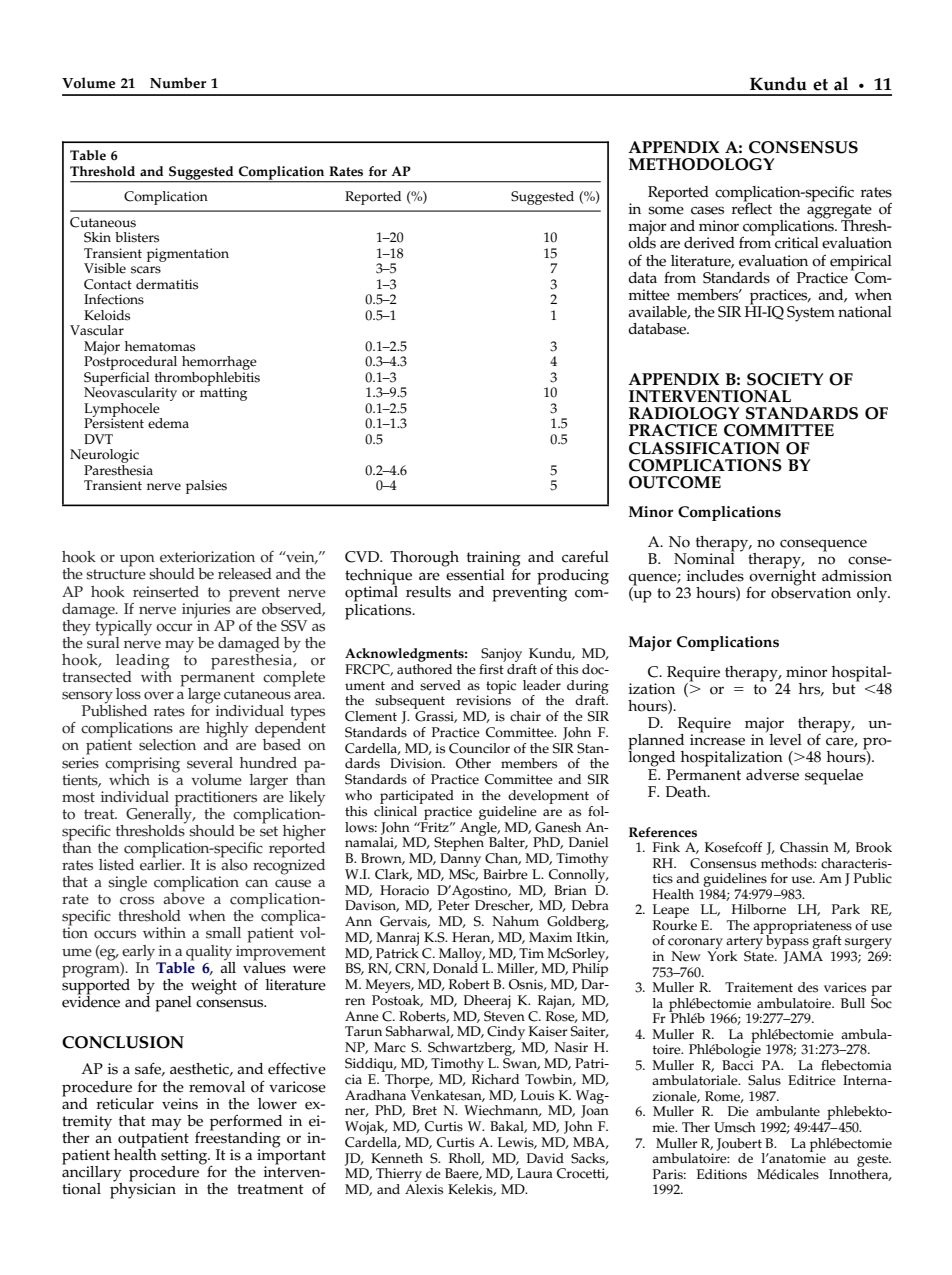 The width and height of the document is (952, 1275). Describe the element at coordinates (454, 904) in the document. I see `Peter` at that location.
